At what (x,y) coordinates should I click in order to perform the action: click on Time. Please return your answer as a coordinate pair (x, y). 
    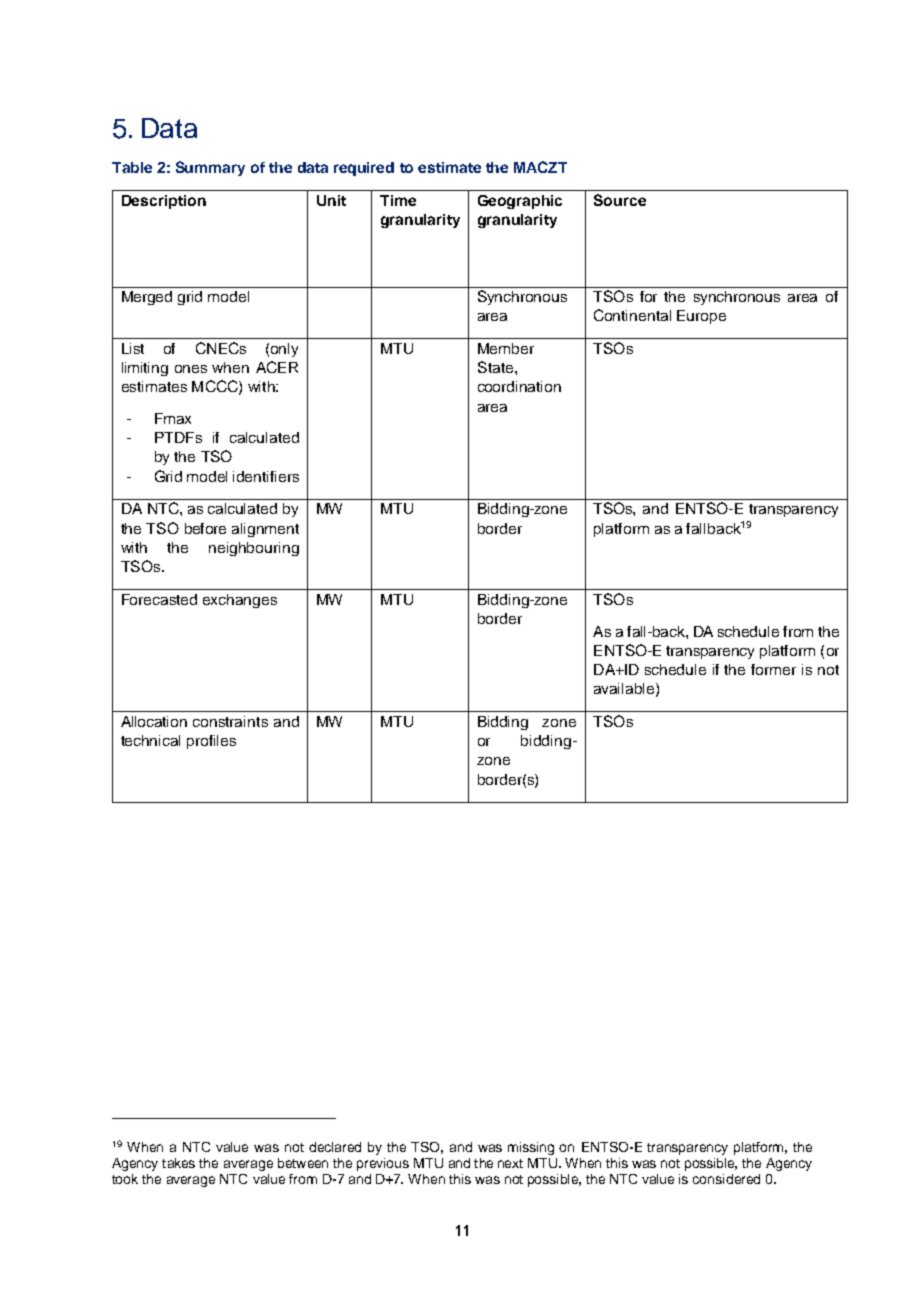
    Looking at the image, I should click on (398, 200).
